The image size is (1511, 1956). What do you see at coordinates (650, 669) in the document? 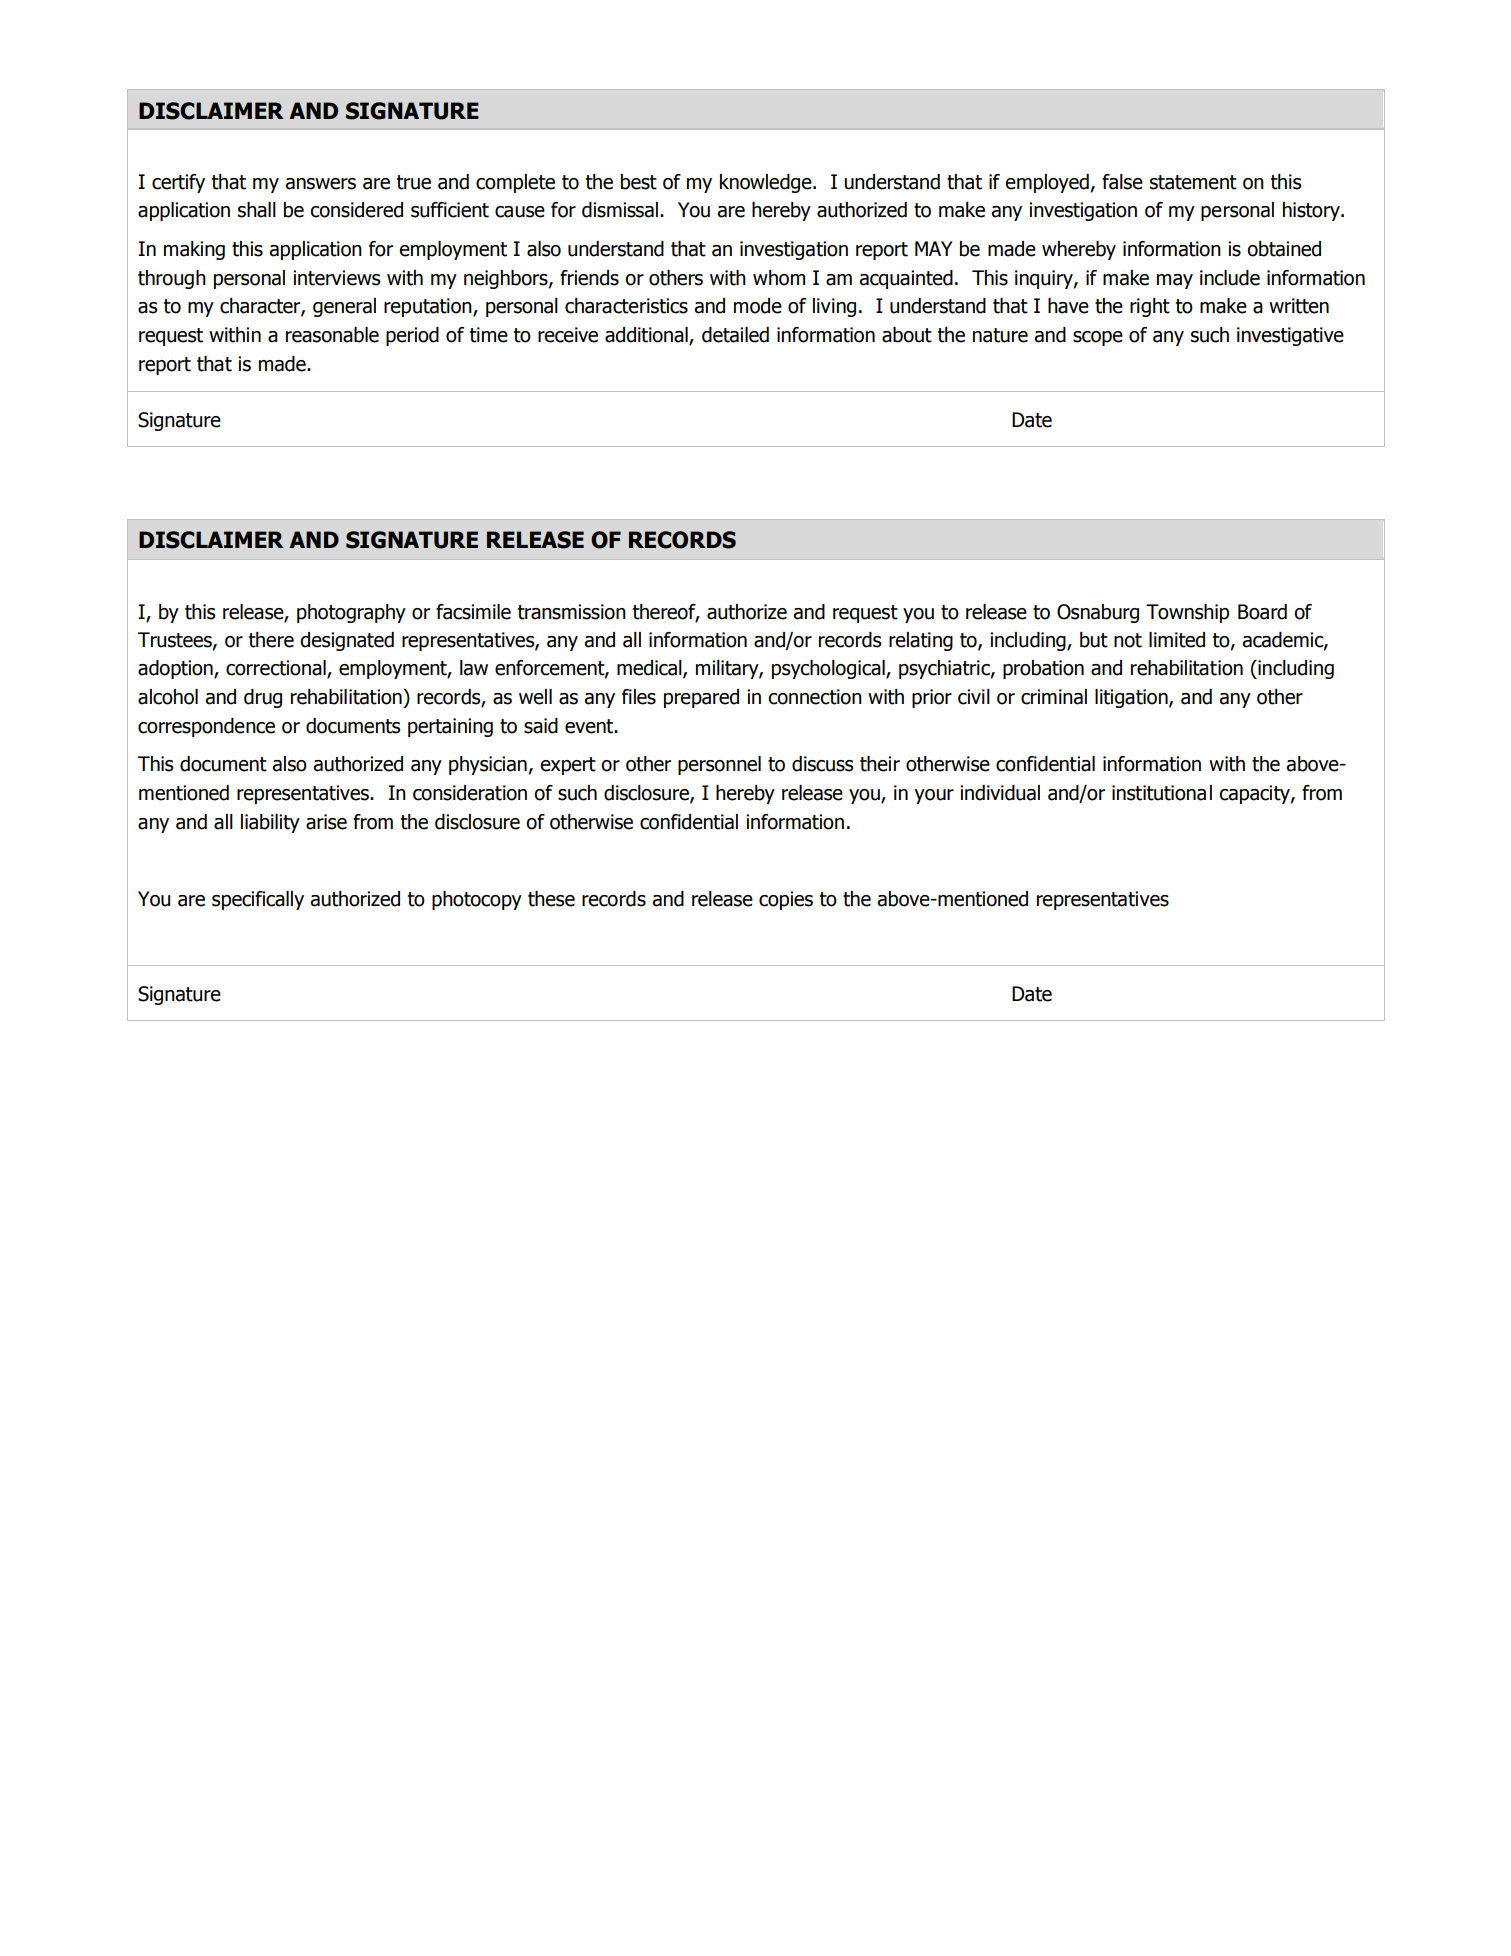
I see `medical` at bounding box center [650, 669].
